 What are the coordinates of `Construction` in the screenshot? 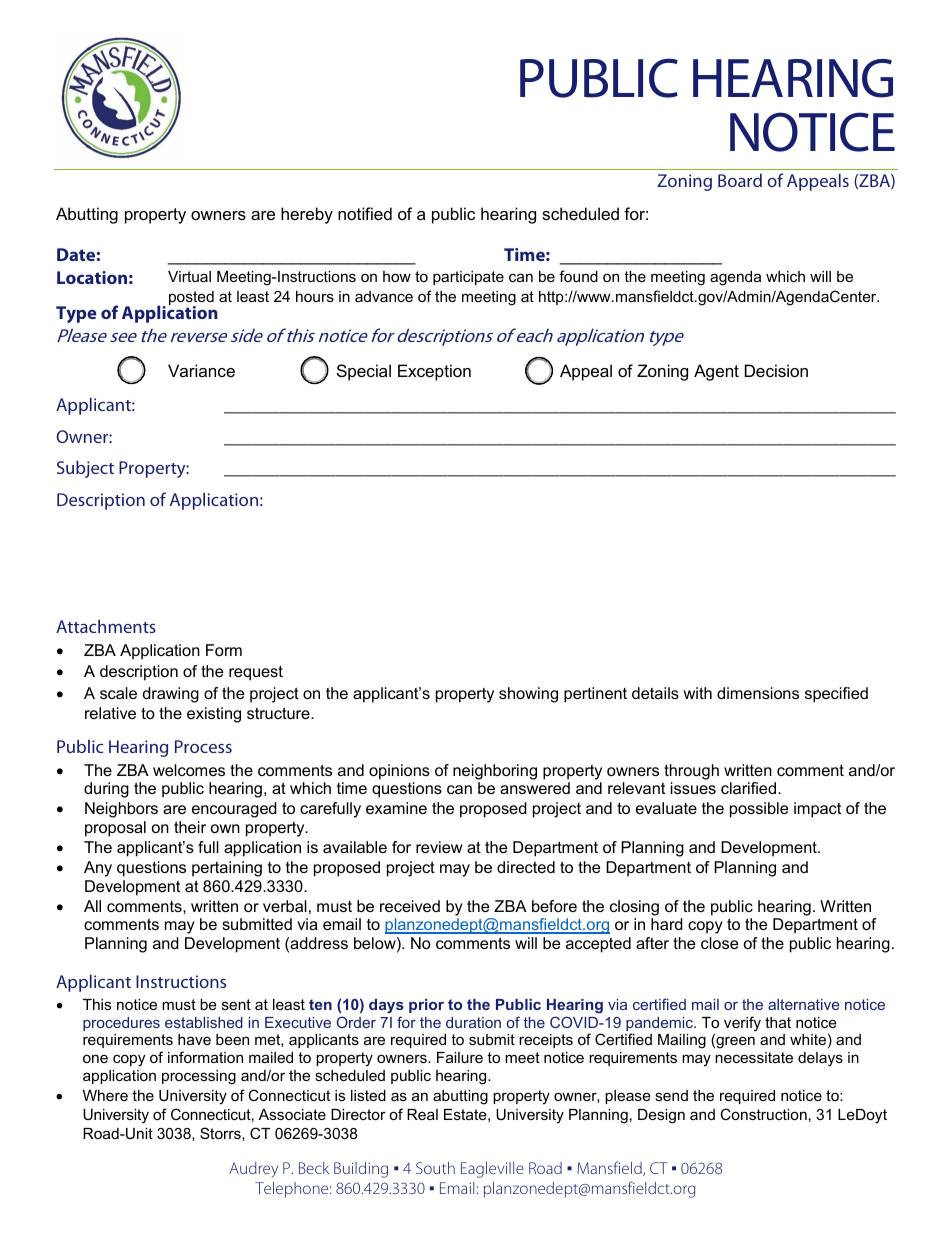 It's located at (763, 1114).
